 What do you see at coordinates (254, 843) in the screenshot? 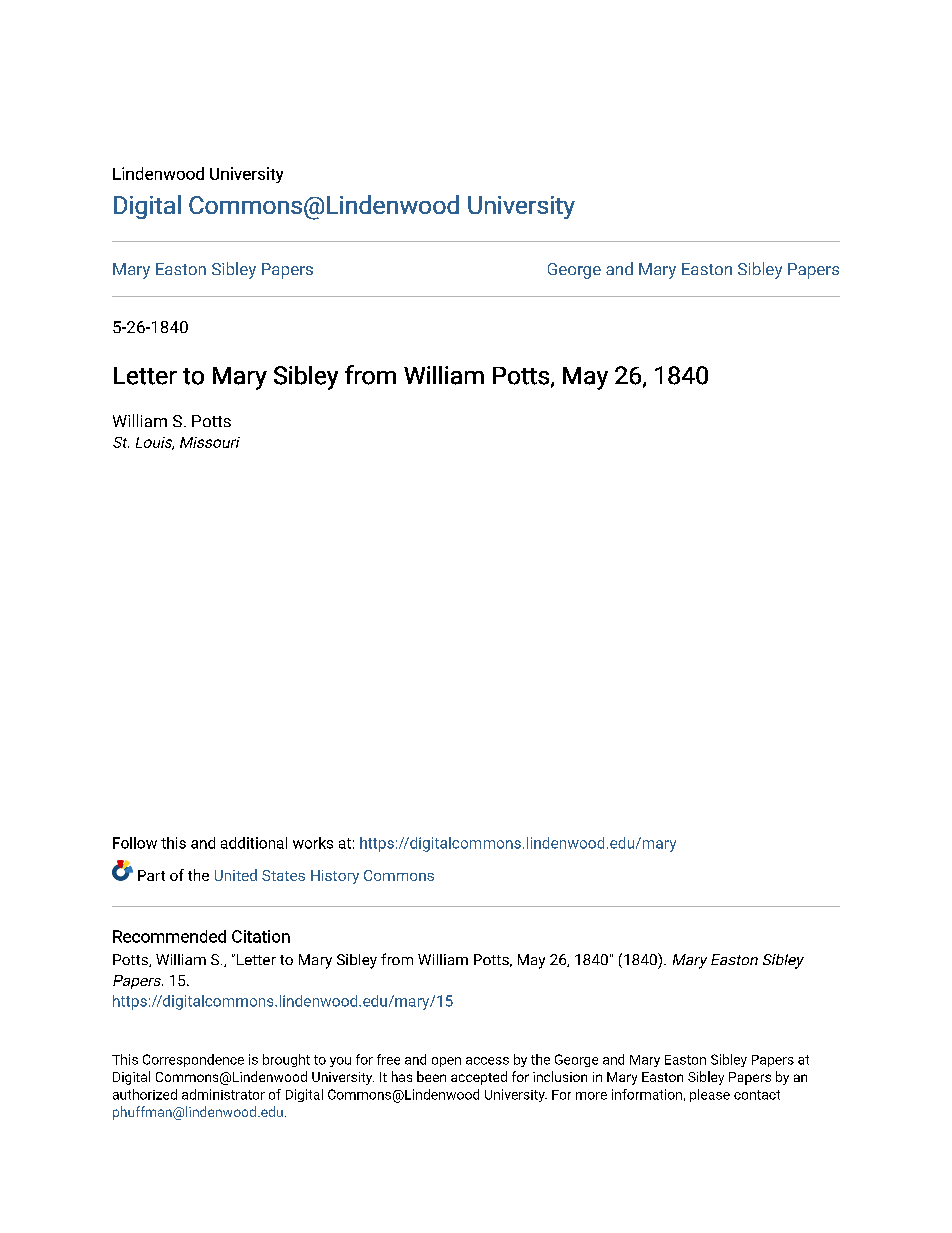
I see `additional` at bounding box center [254, 843].
